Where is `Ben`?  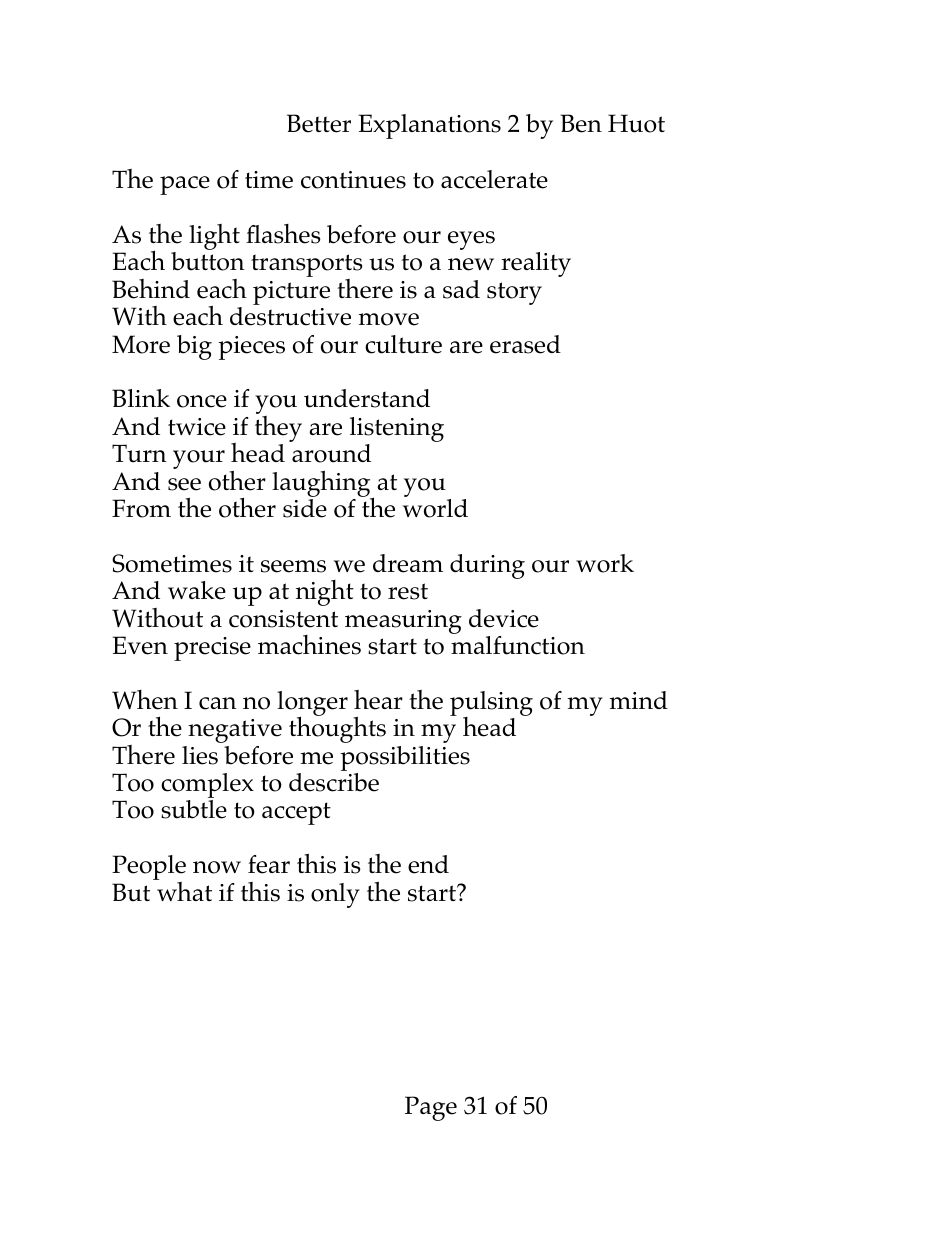 Ben is located at coordinates (581, 123).
